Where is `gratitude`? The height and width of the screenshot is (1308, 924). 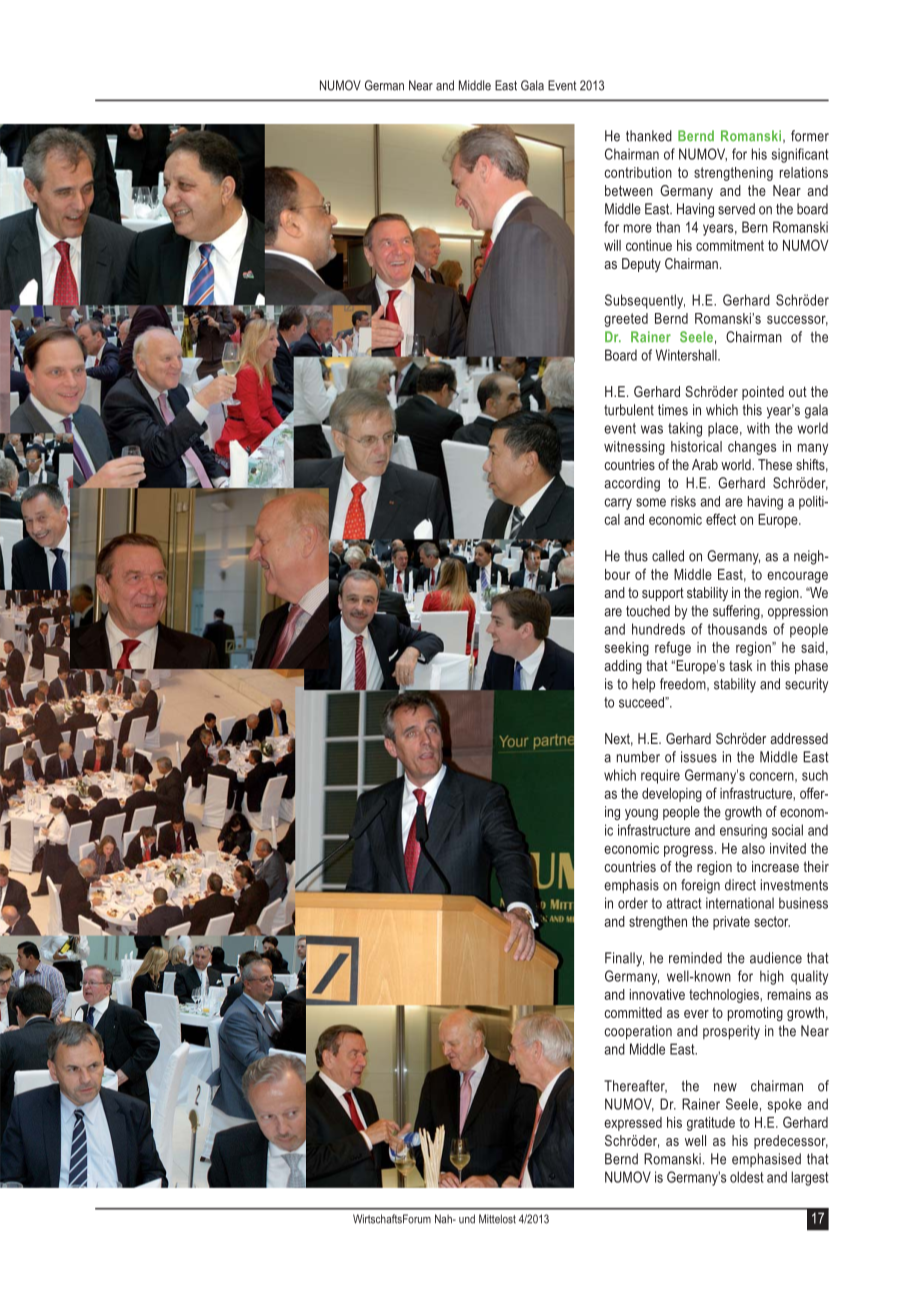
gratitude is located at coordinates (711, 1124).
